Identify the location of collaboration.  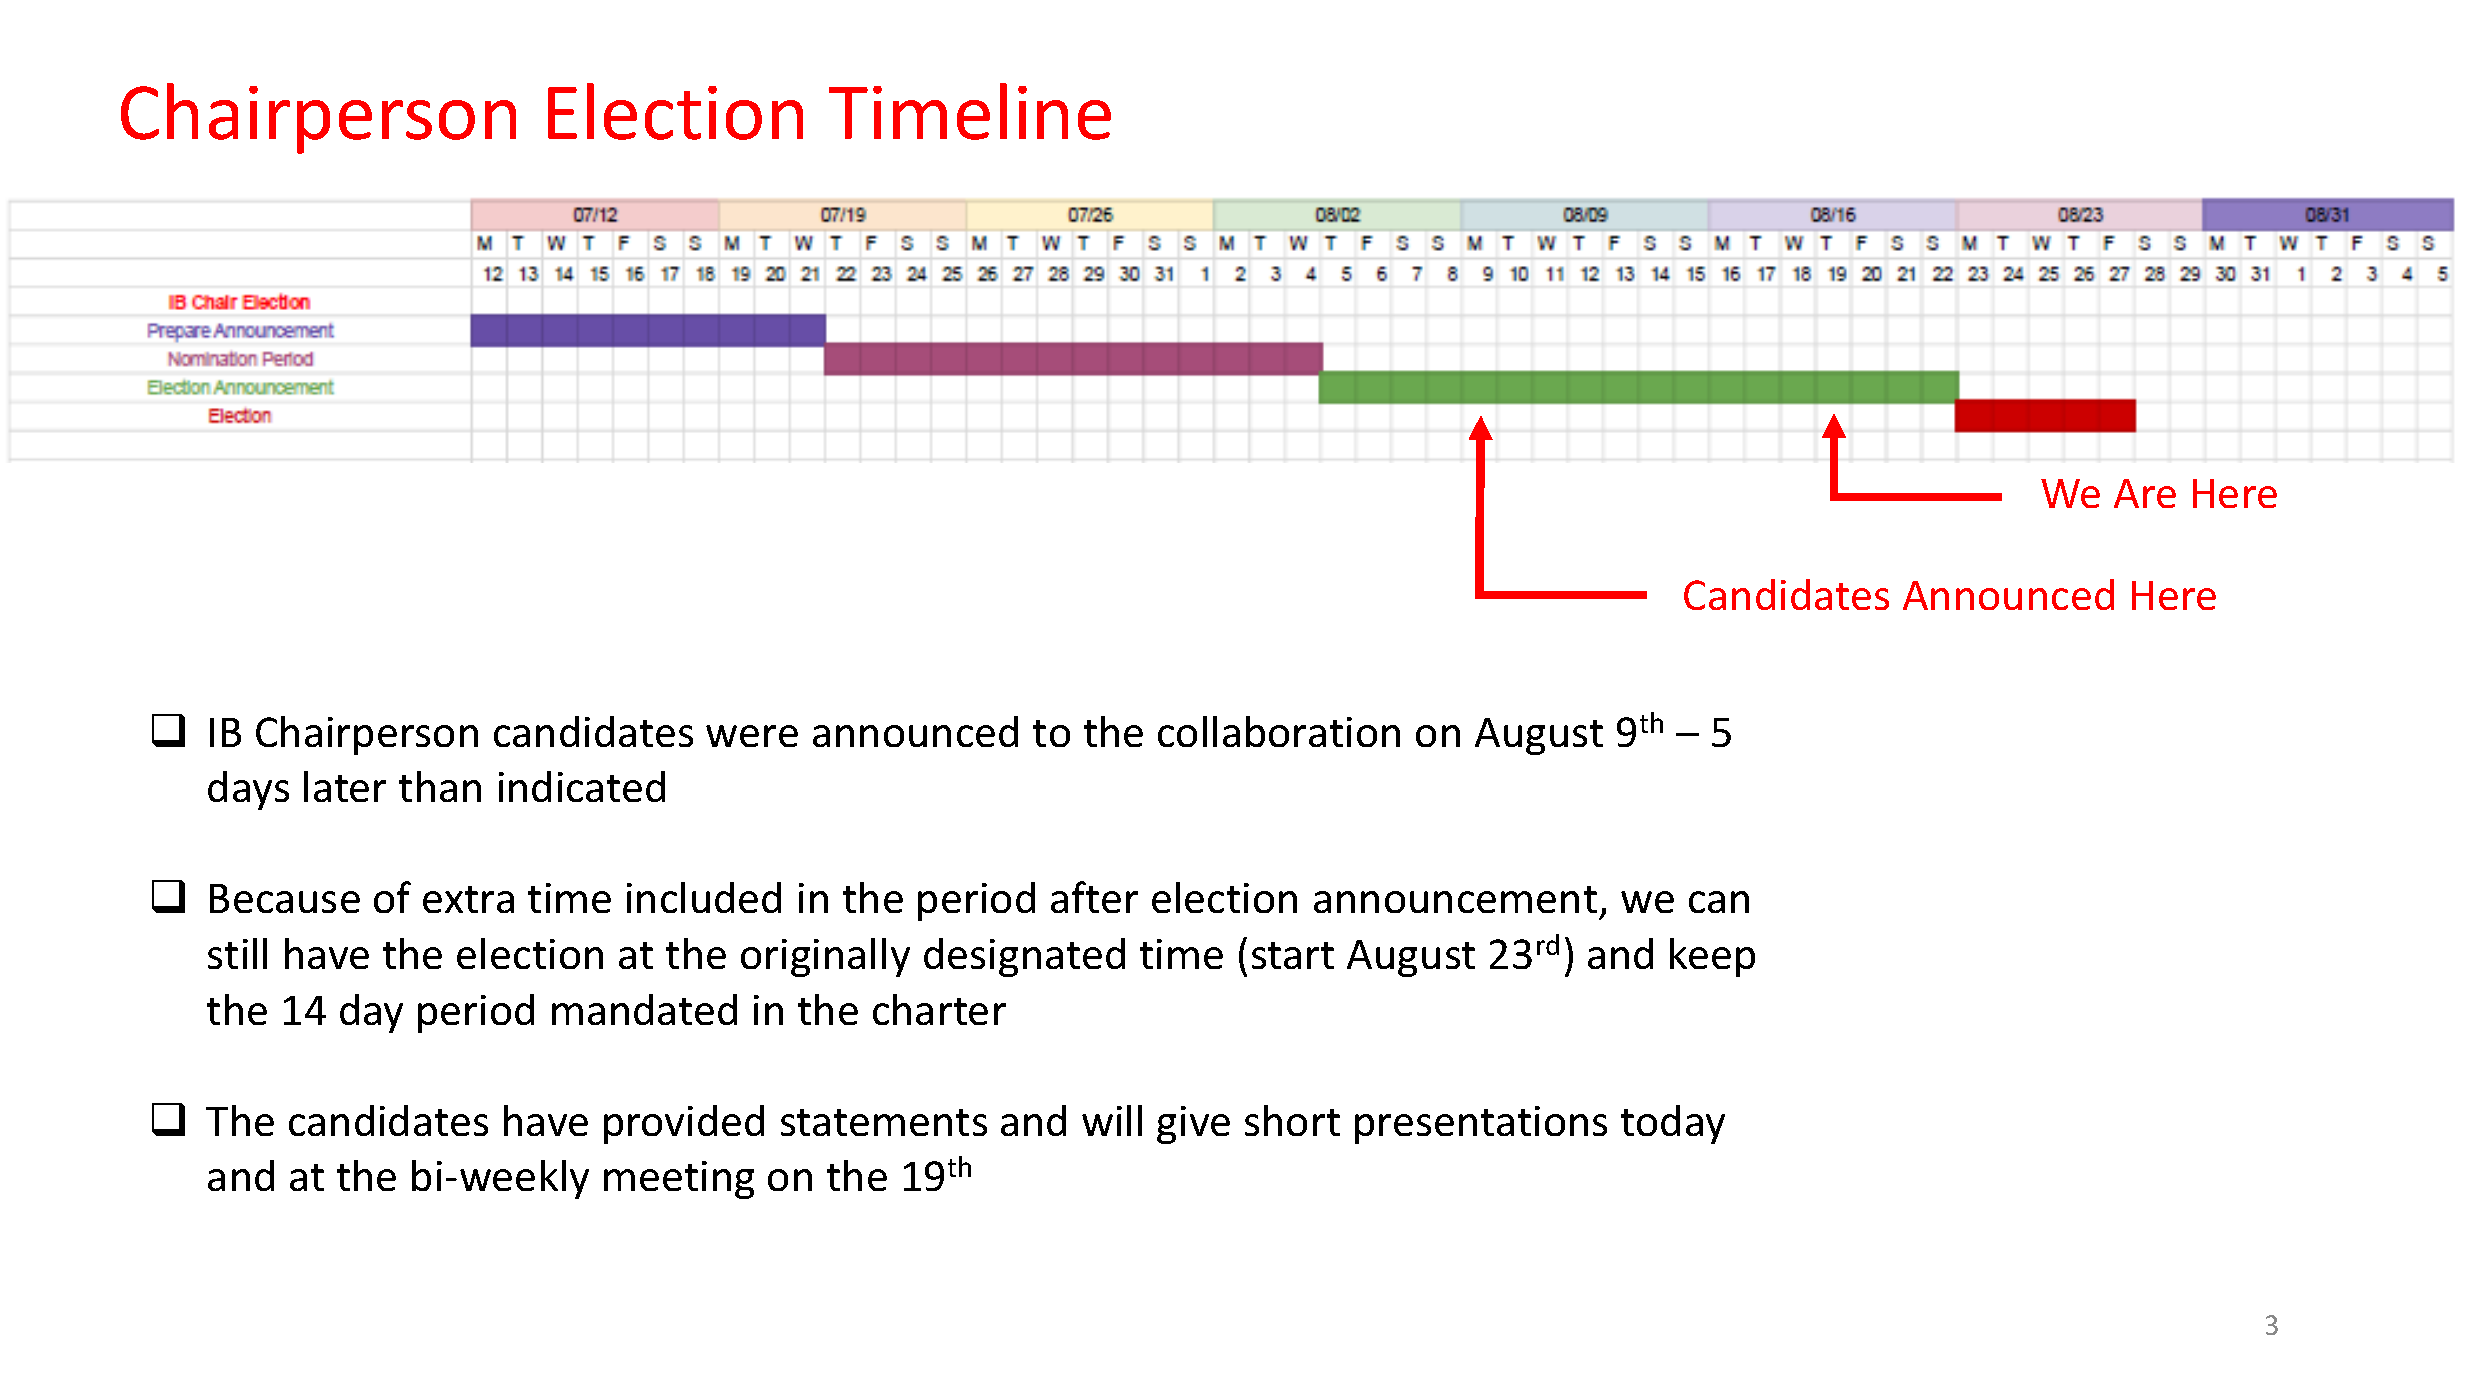
(1279, 731).
